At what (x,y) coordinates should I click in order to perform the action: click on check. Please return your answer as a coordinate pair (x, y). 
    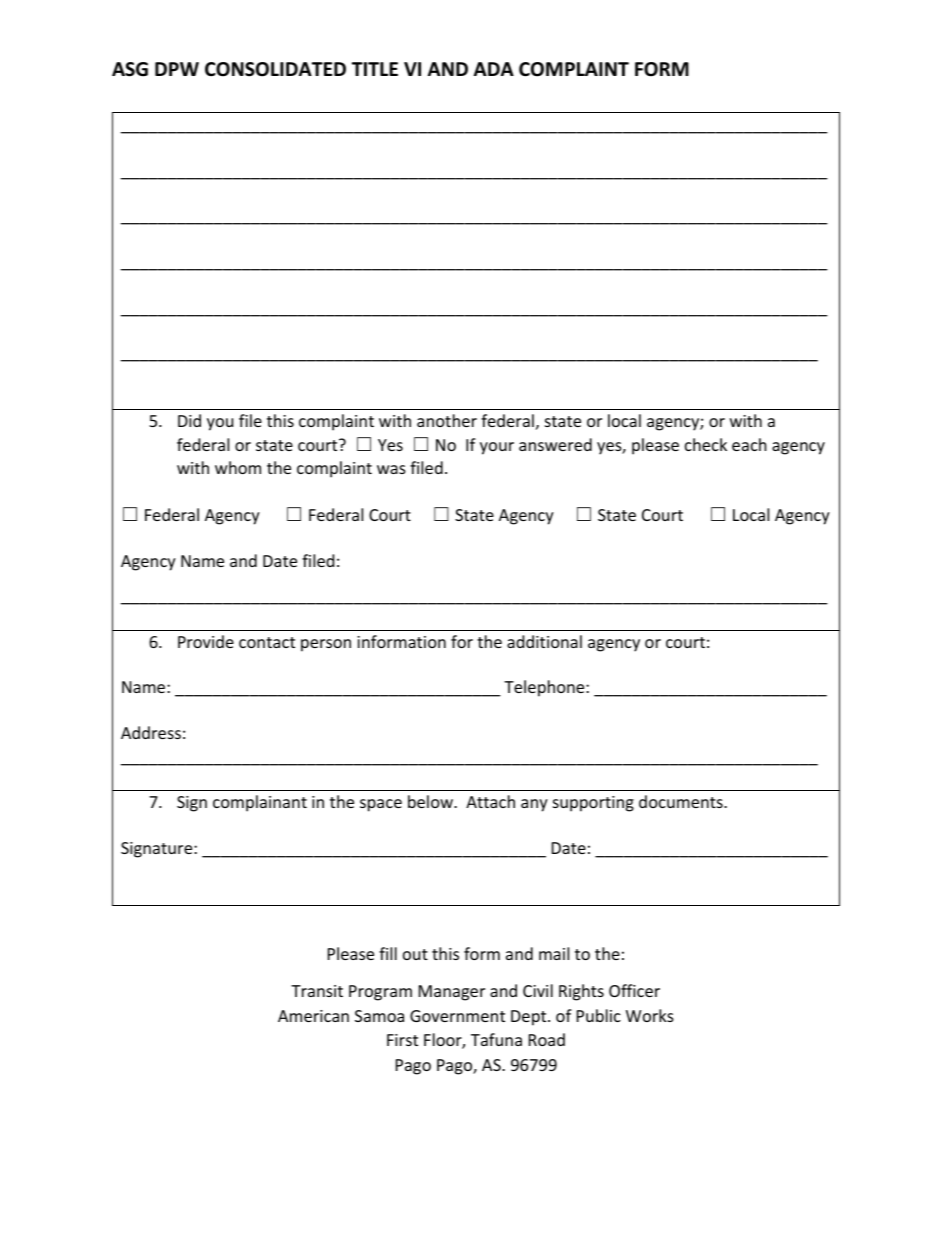
    Looking at the image, I should click on (706, 444).
